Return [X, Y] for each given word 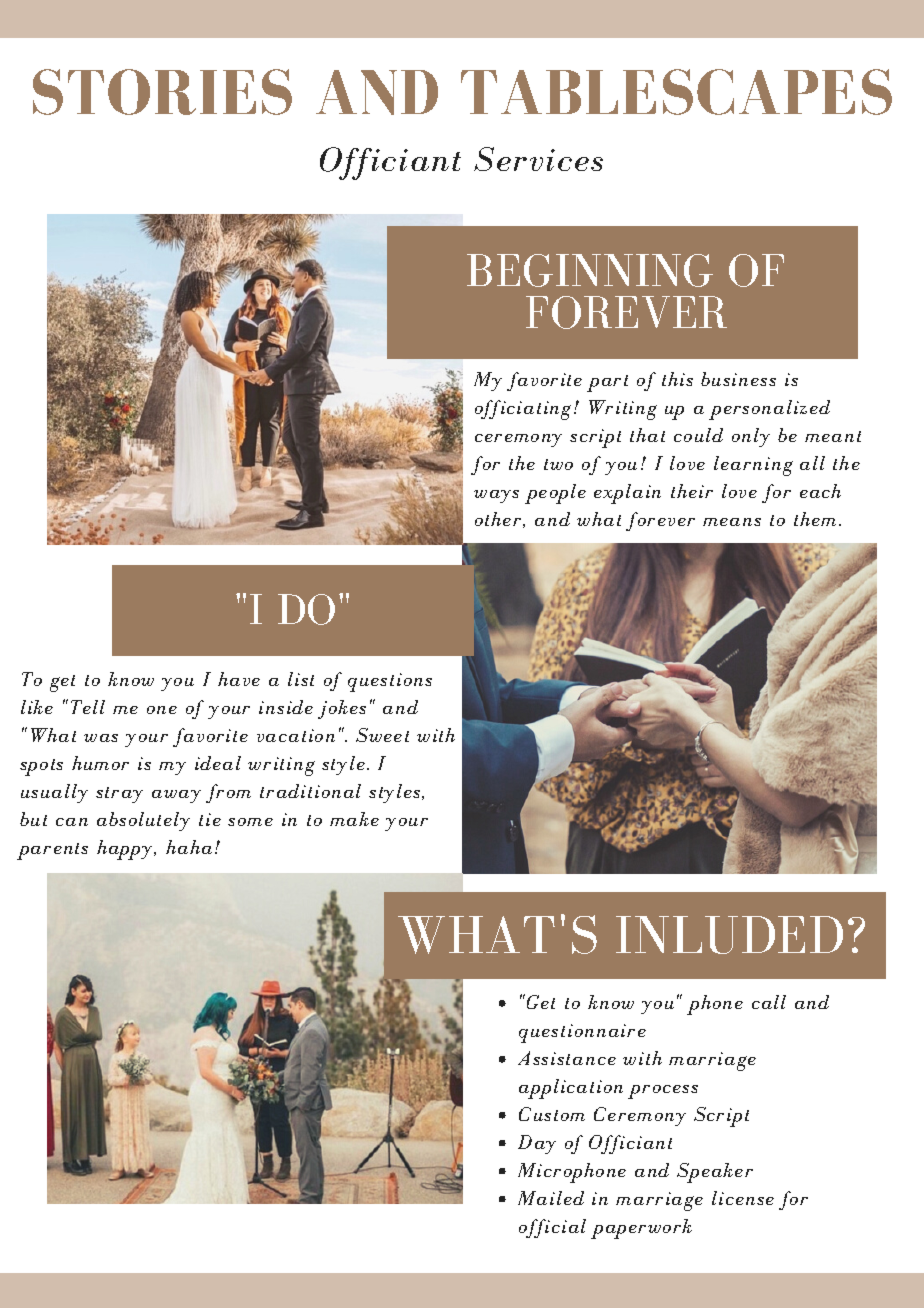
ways [496, 496]
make [354, 819]
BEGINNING [590, 270]
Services [538, 159]
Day [537, 1144]
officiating [523, 410]
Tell [88, 707]
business [738, 379]
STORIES [162, 92]
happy [126, 850]
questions [390, 682]
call [769, 1002]
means [732, 522]
